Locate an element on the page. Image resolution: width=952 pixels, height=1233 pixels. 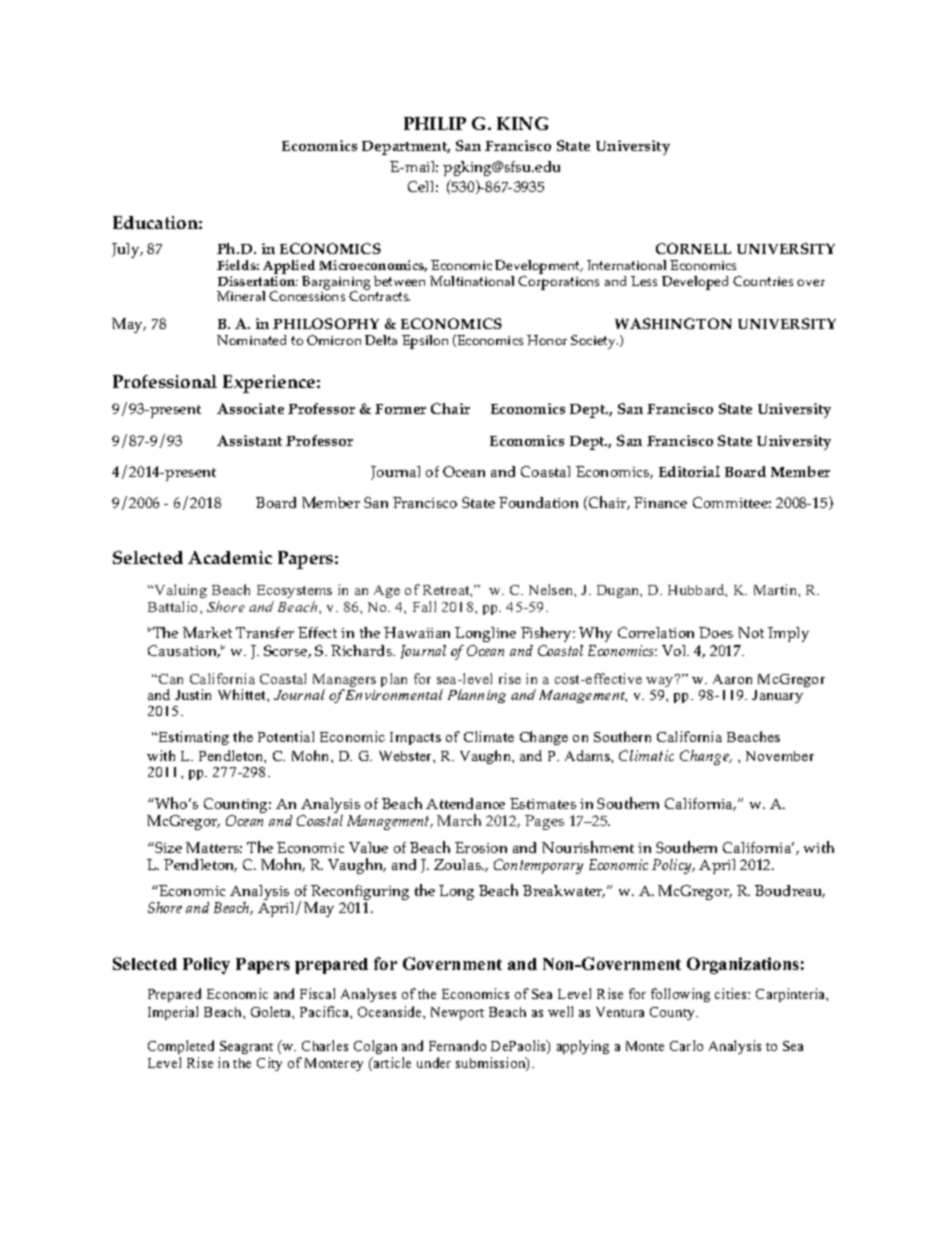
Does is located at coordinates (716, 632).
